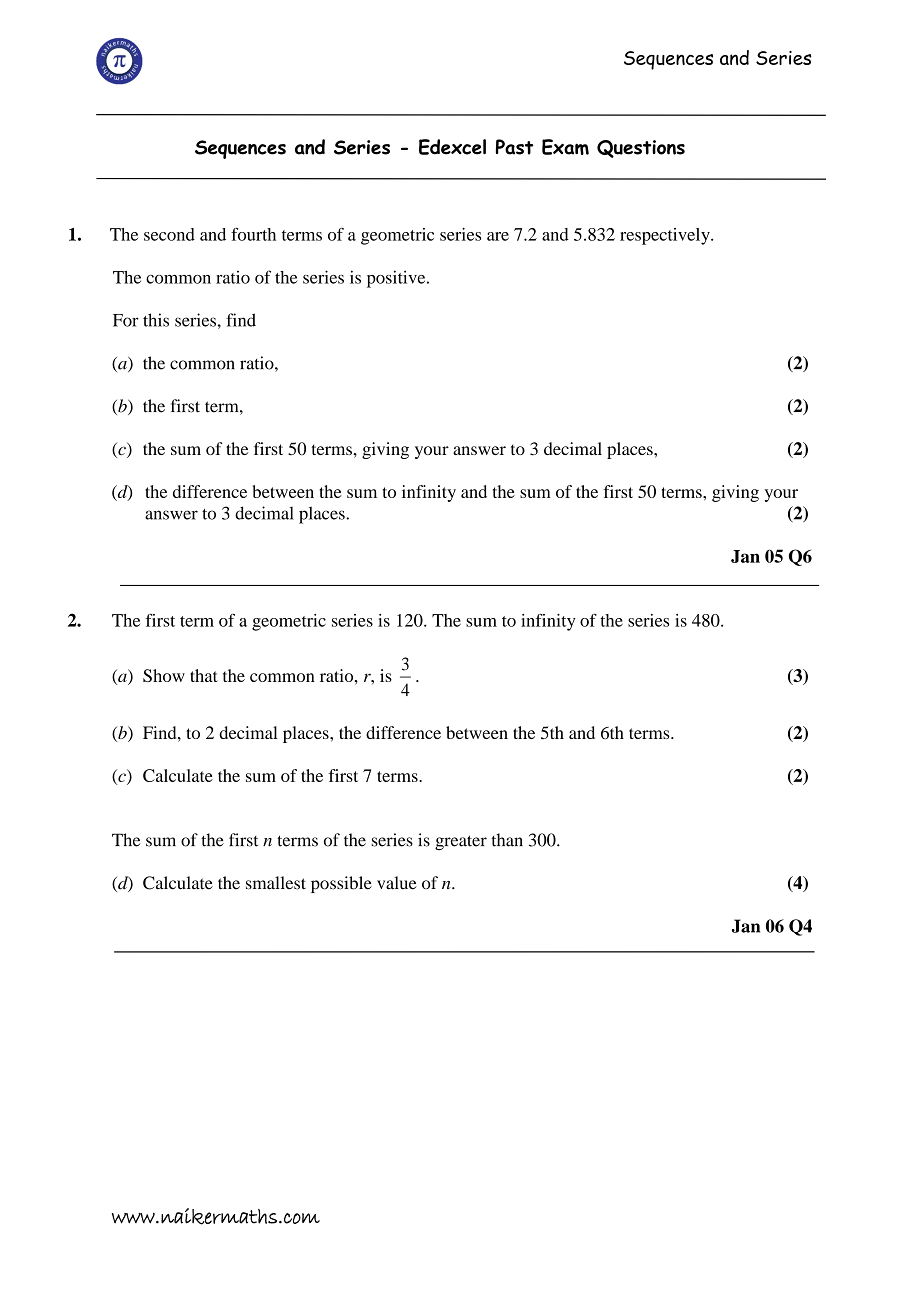 The width and height of the screenshot is (924, 1308). What do you see at coordinates (164, 675) in the screenshot?
I see `Show` at bounding box center [164, 675].
